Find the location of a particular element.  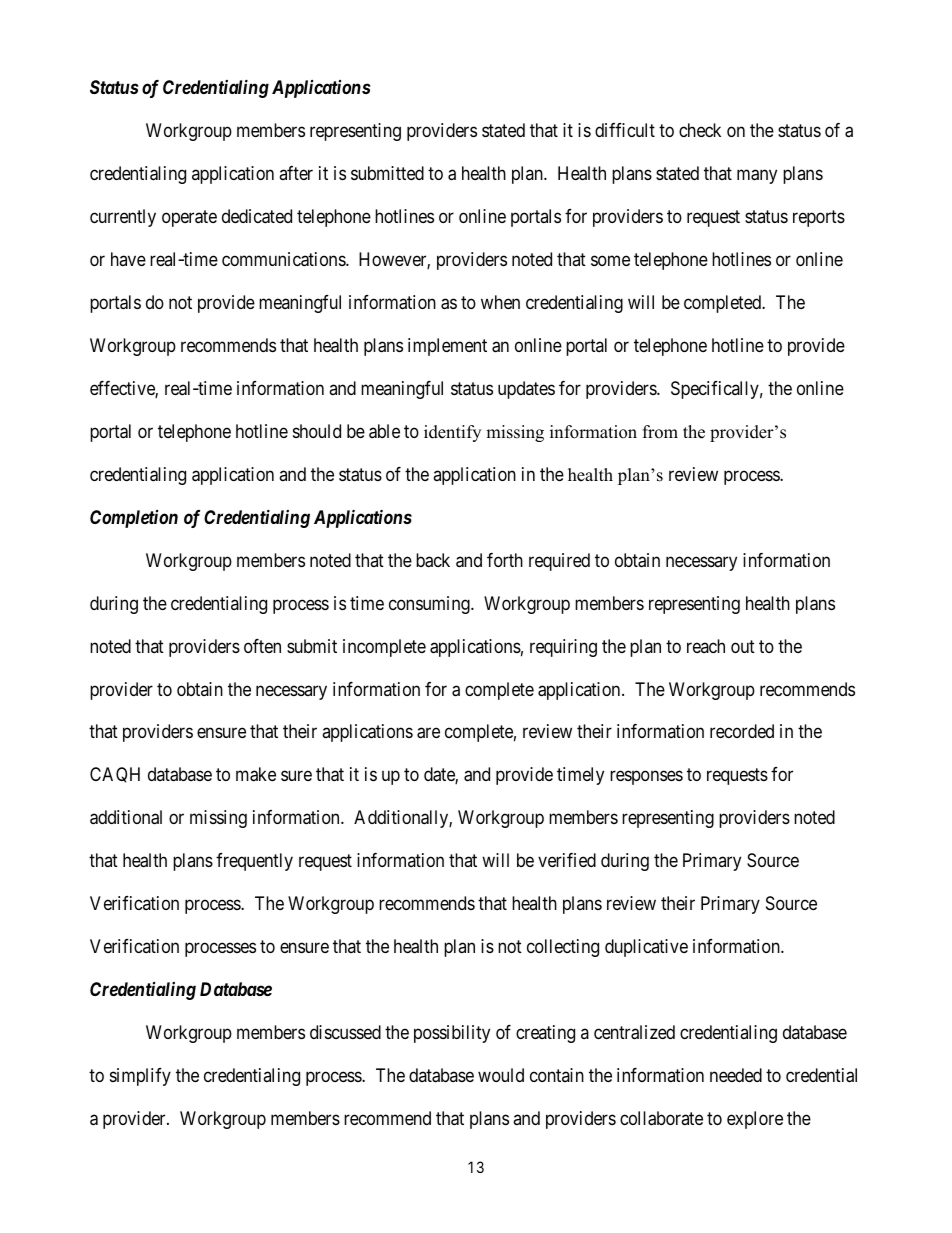

out is located at coordinates (743, 646).
